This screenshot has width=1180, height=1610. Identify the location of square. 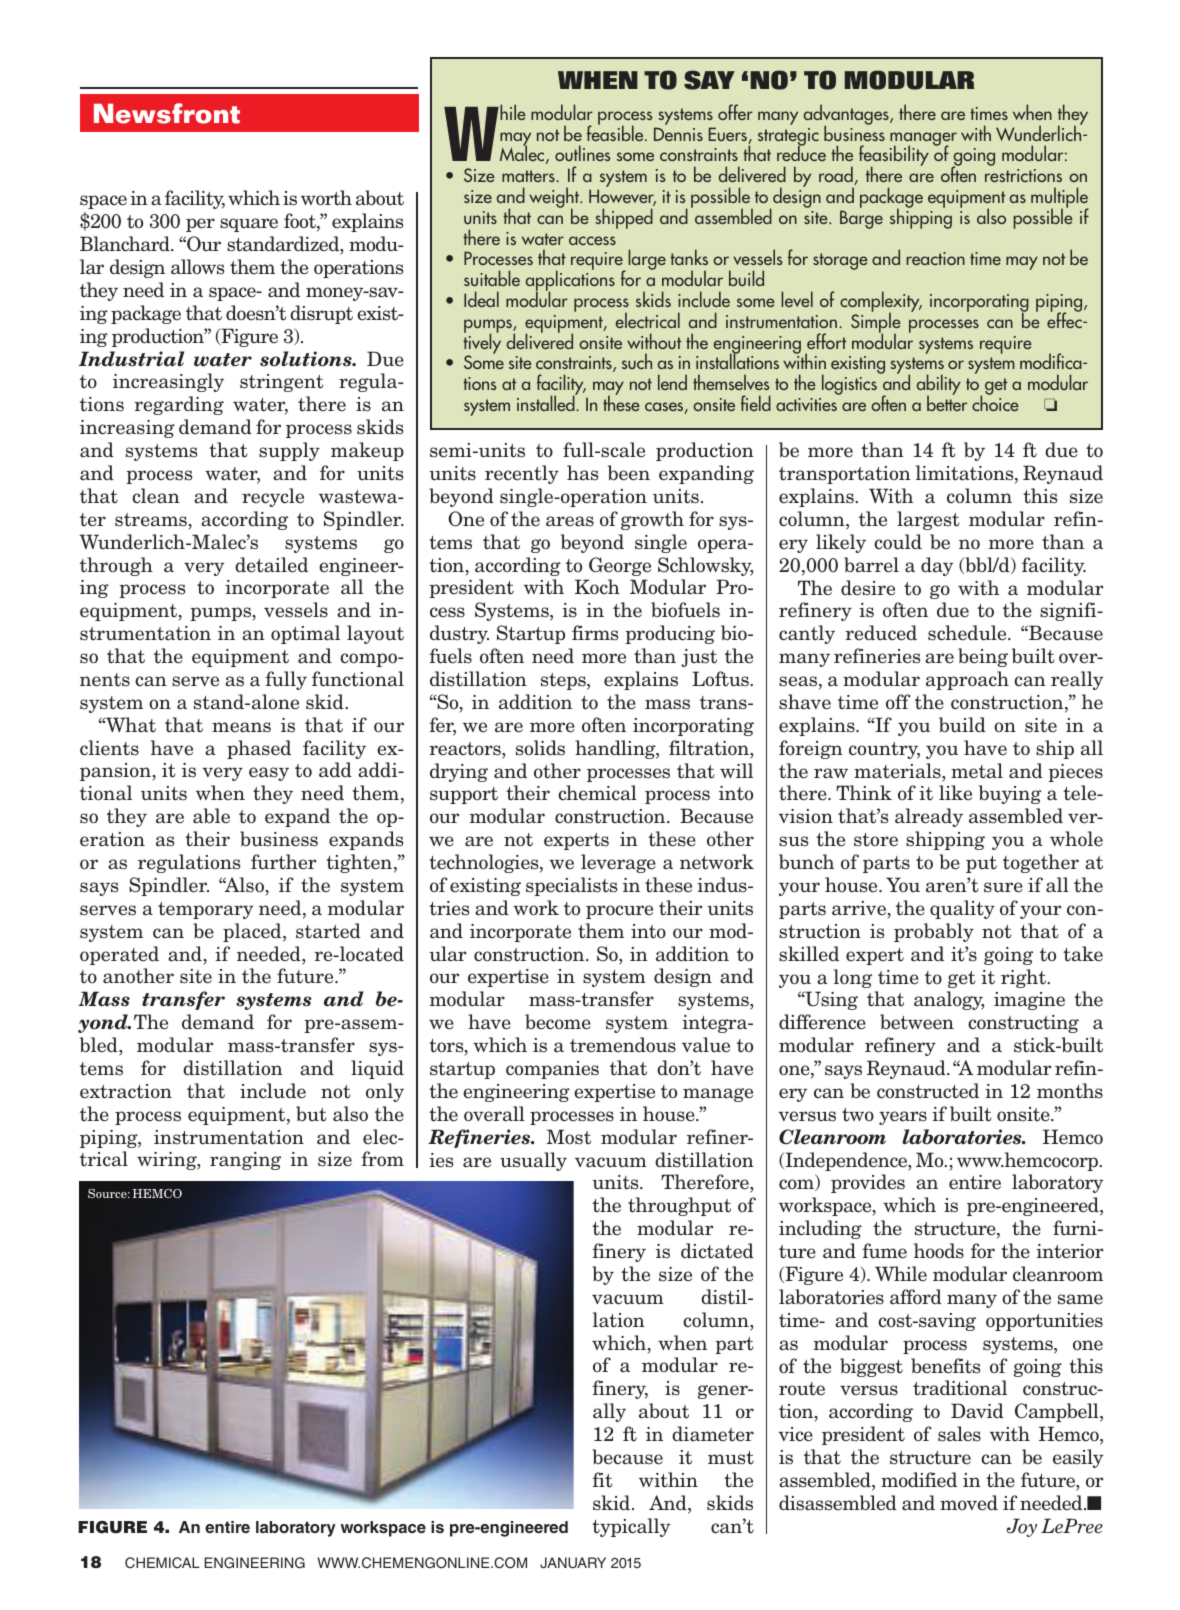
(249, 225).
